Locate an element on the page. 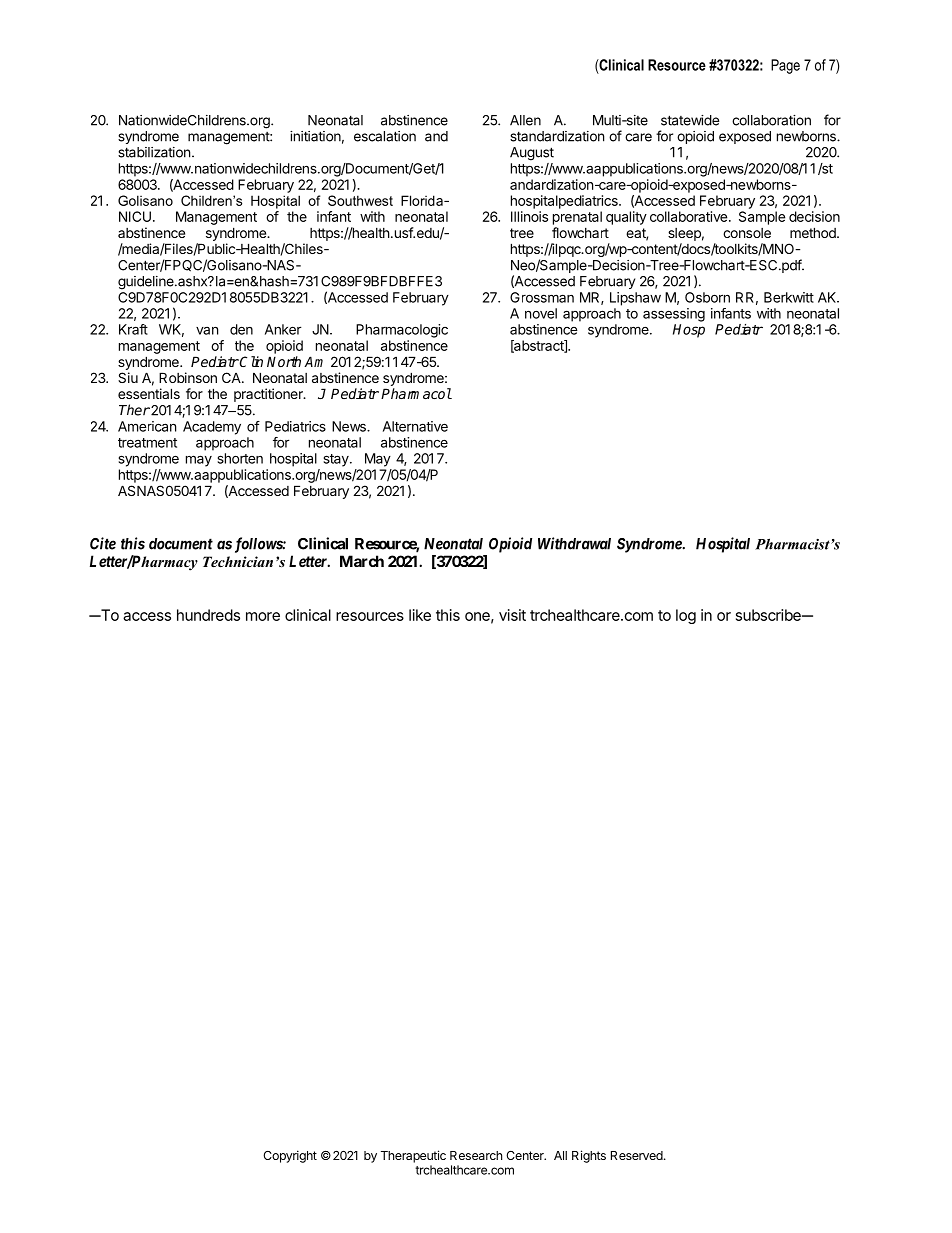 The height and width of the image is (1233, 952). Research is located at coordinates (476, 1155).
